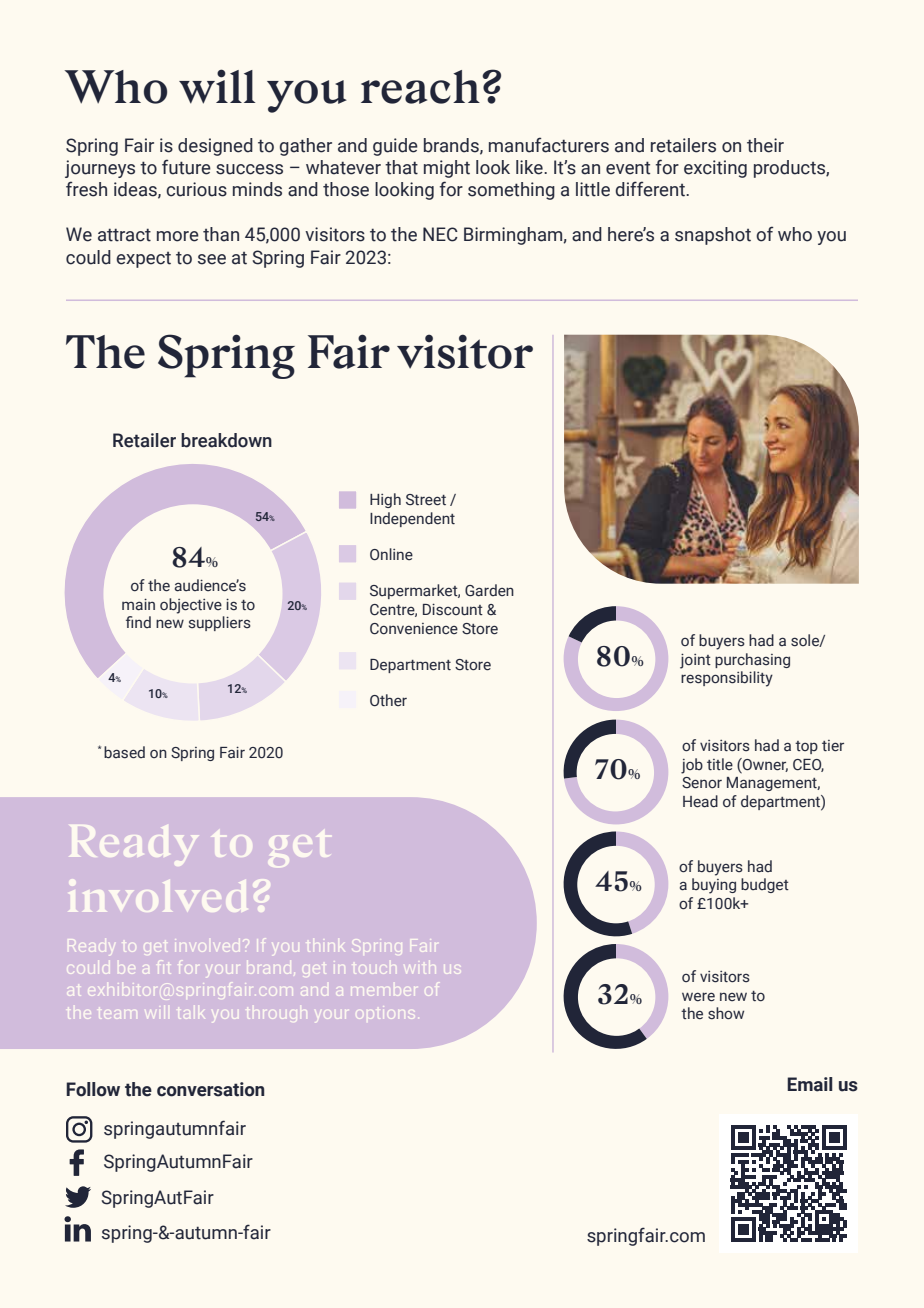 Image resolution: width=924 pixels, height=1308 pixels. What do you see at coordinates (226, 440) in the document?
I see `breakdown` at bounding box center [226, 440].
